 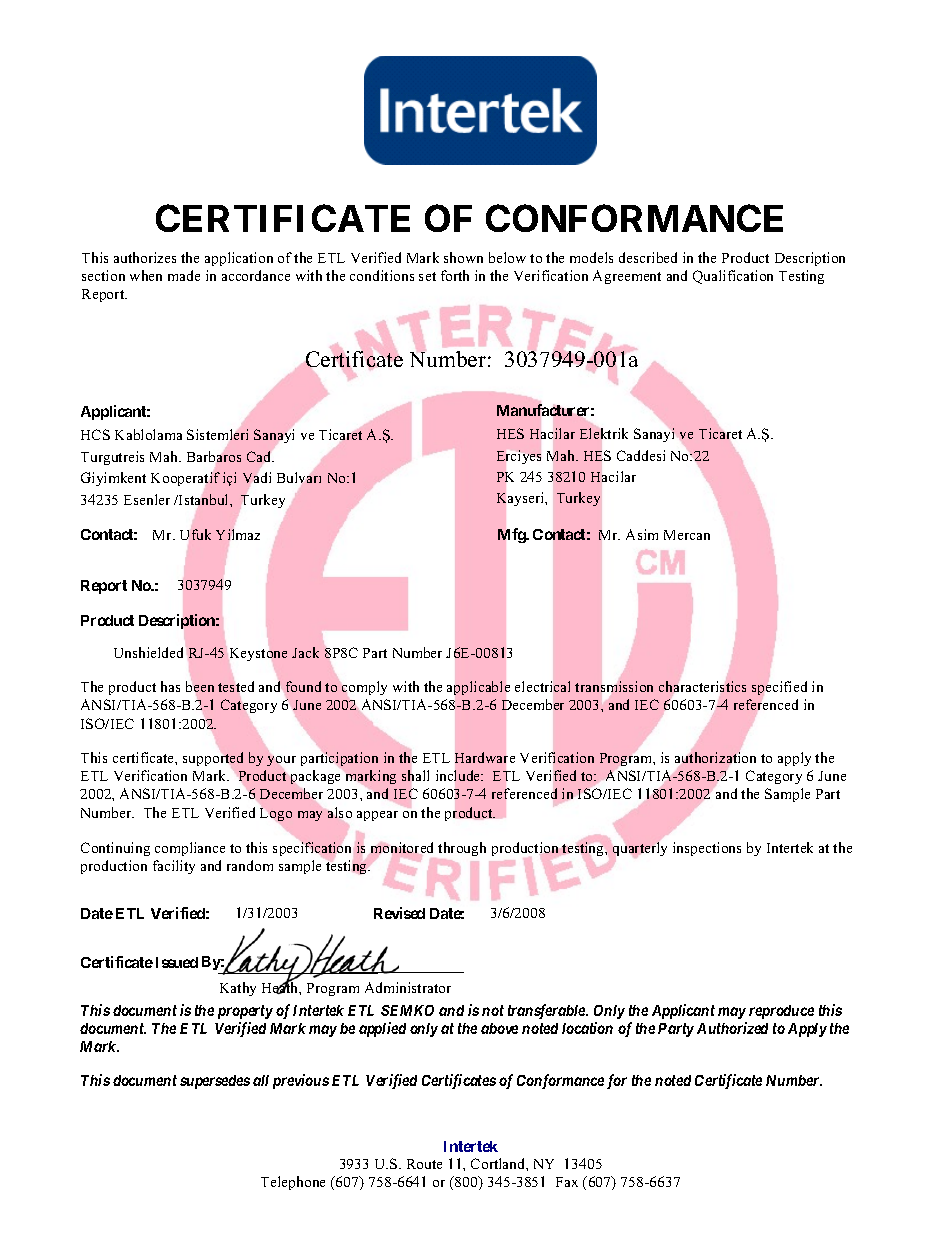 I want to click on applicable, so click(x=478, y=688).
